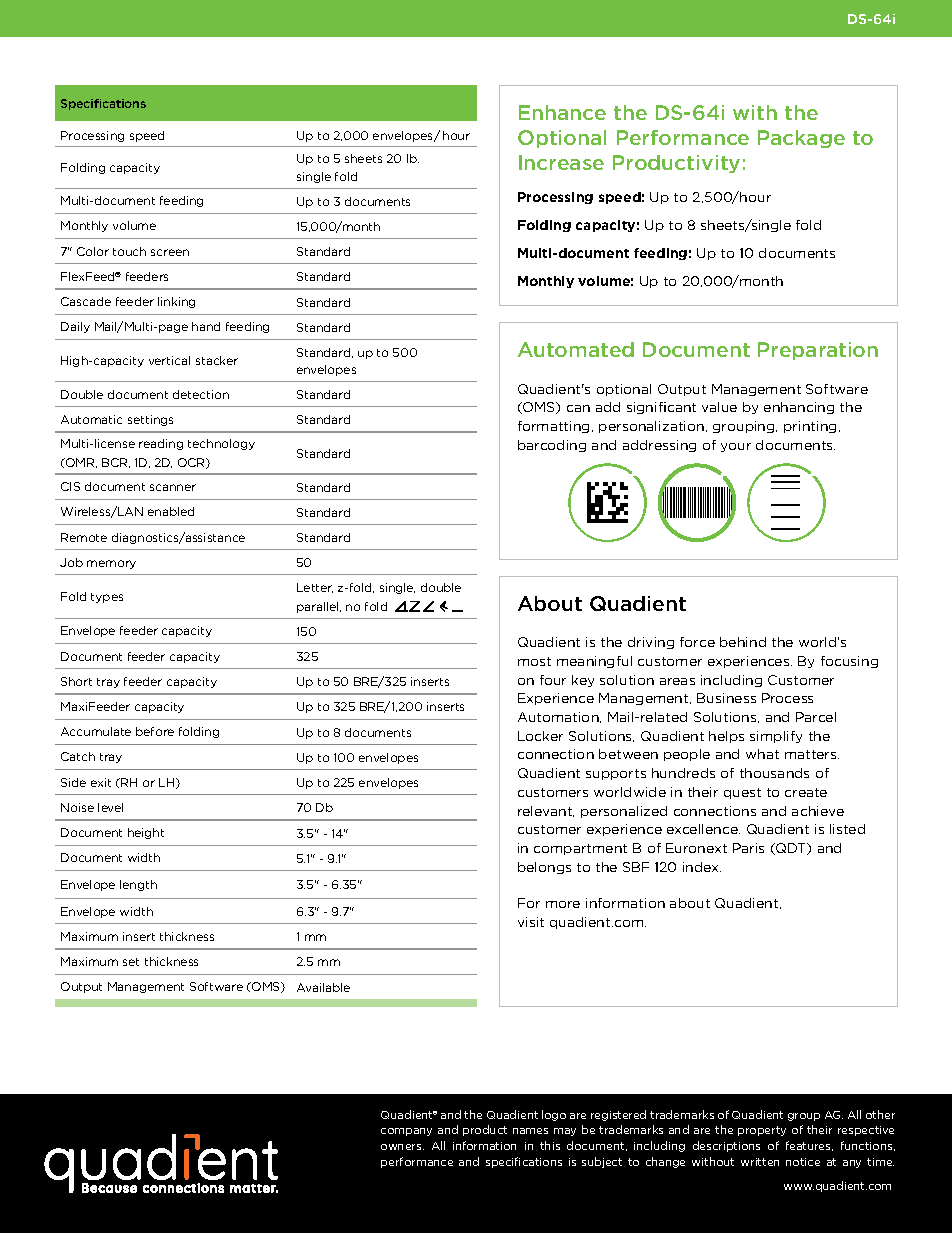 This screenshot has height=1233, width=952. I want to click on Package, so click(801, 139).
